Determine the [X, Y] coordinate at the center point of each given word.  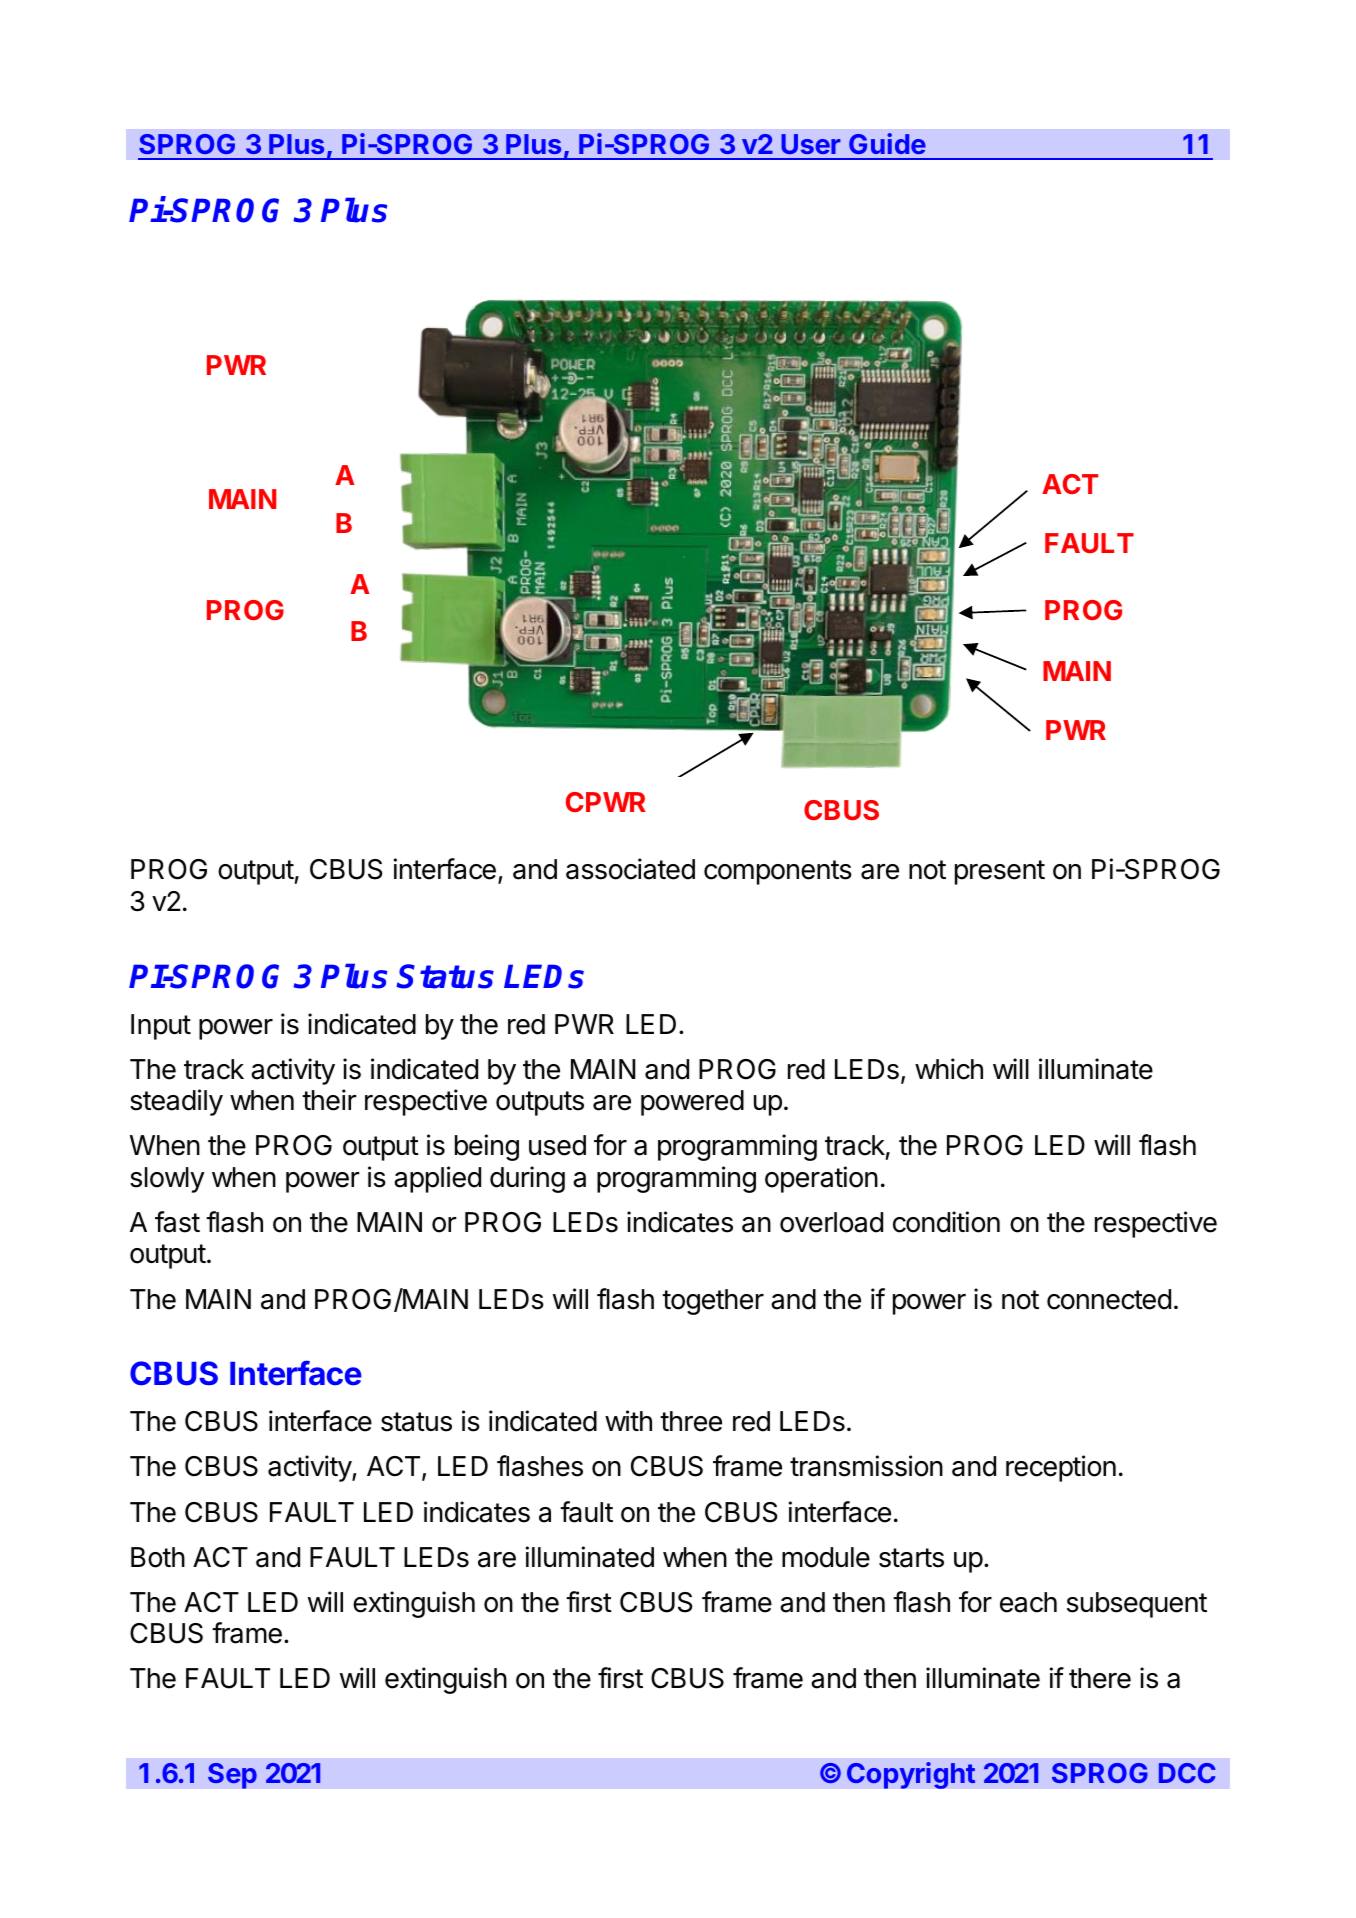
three [691, 1421]
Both [158, 1557]
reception [1061, 1468]
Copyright [911, 1775]
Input [161, 1027]
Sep [232, 1776]
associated [630, 869]
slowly [167, 1180]
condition [946, 1222]
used [557, 1145]
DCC [1187, 1773]
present [1000, 872]
